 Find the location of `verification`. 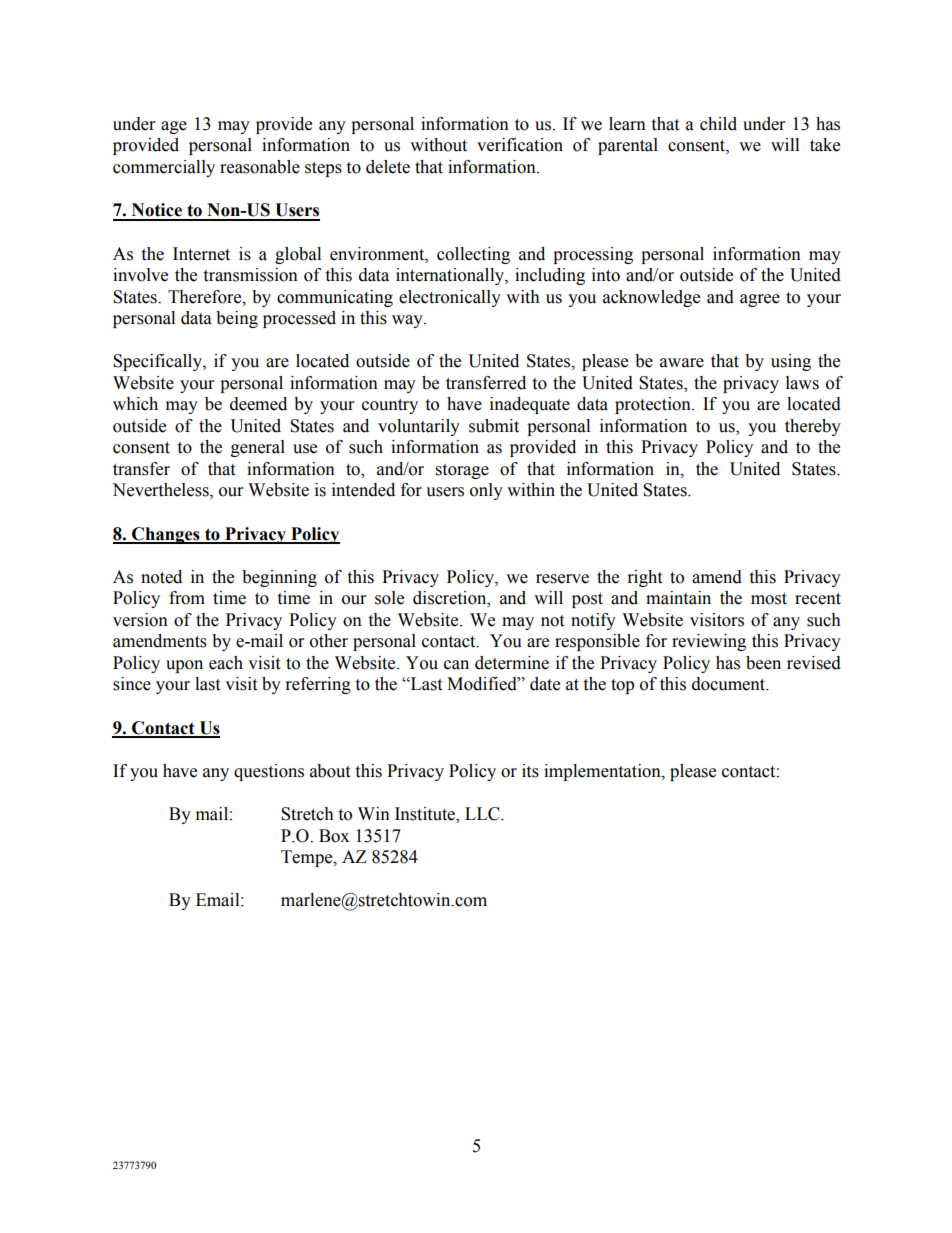

verification is located at coordinates (520, 145).
